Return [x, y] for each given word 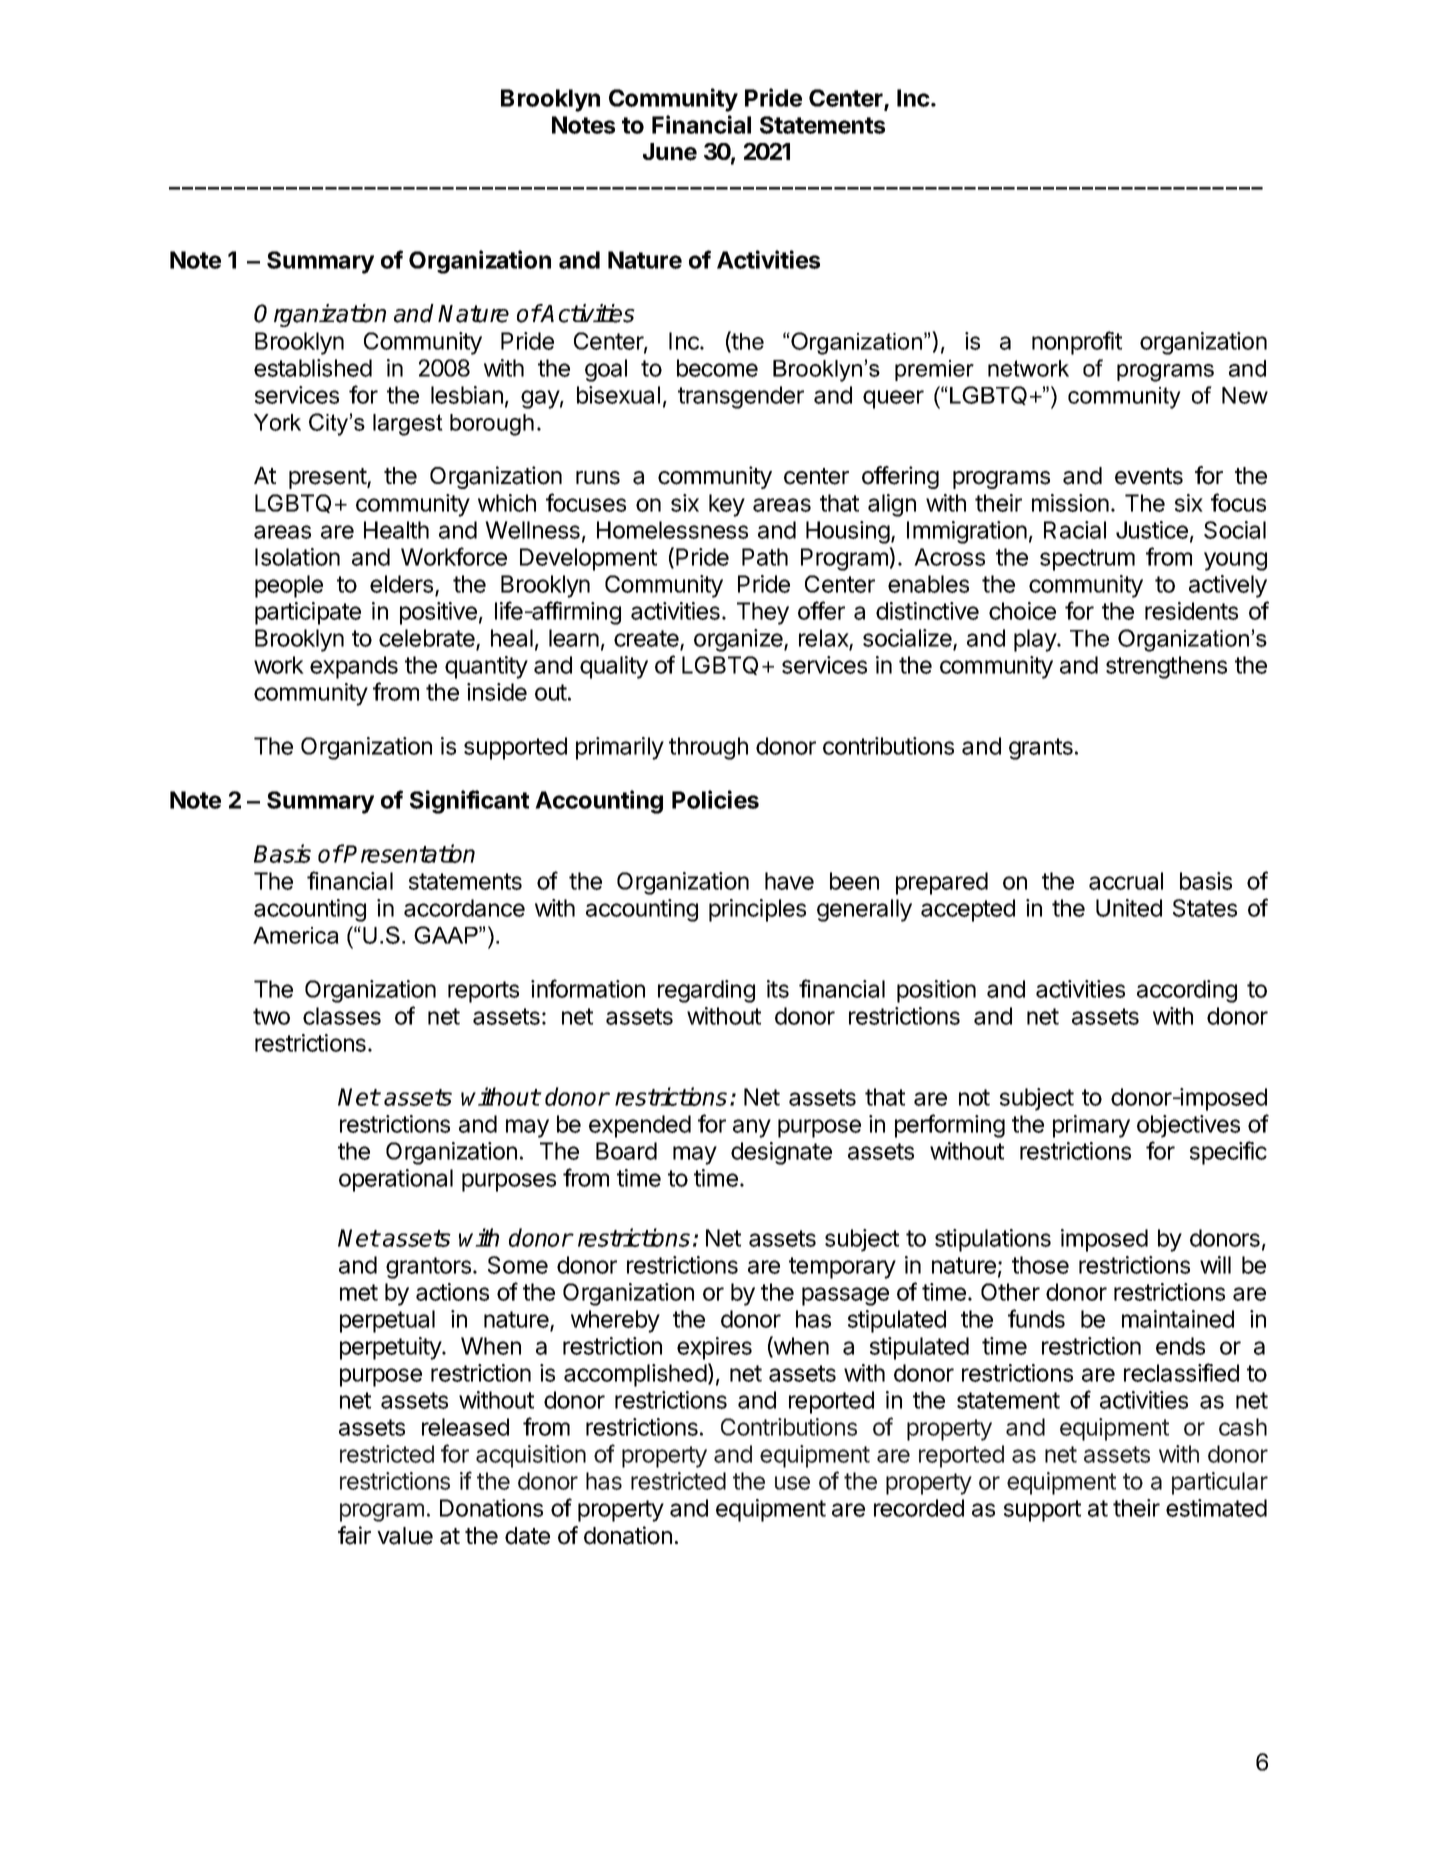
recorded [919, 1508]
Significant [469, 802]
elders [403, 585]
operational [396, 1180]
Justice [1152, 530]
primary [1091, 1126]
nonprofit [1077, 343]
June [670, 152]
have [789, 881]
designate [781, 1153]
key [727, 505]
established [313, 368]
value [405, 1536]
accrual [1126, 881]
